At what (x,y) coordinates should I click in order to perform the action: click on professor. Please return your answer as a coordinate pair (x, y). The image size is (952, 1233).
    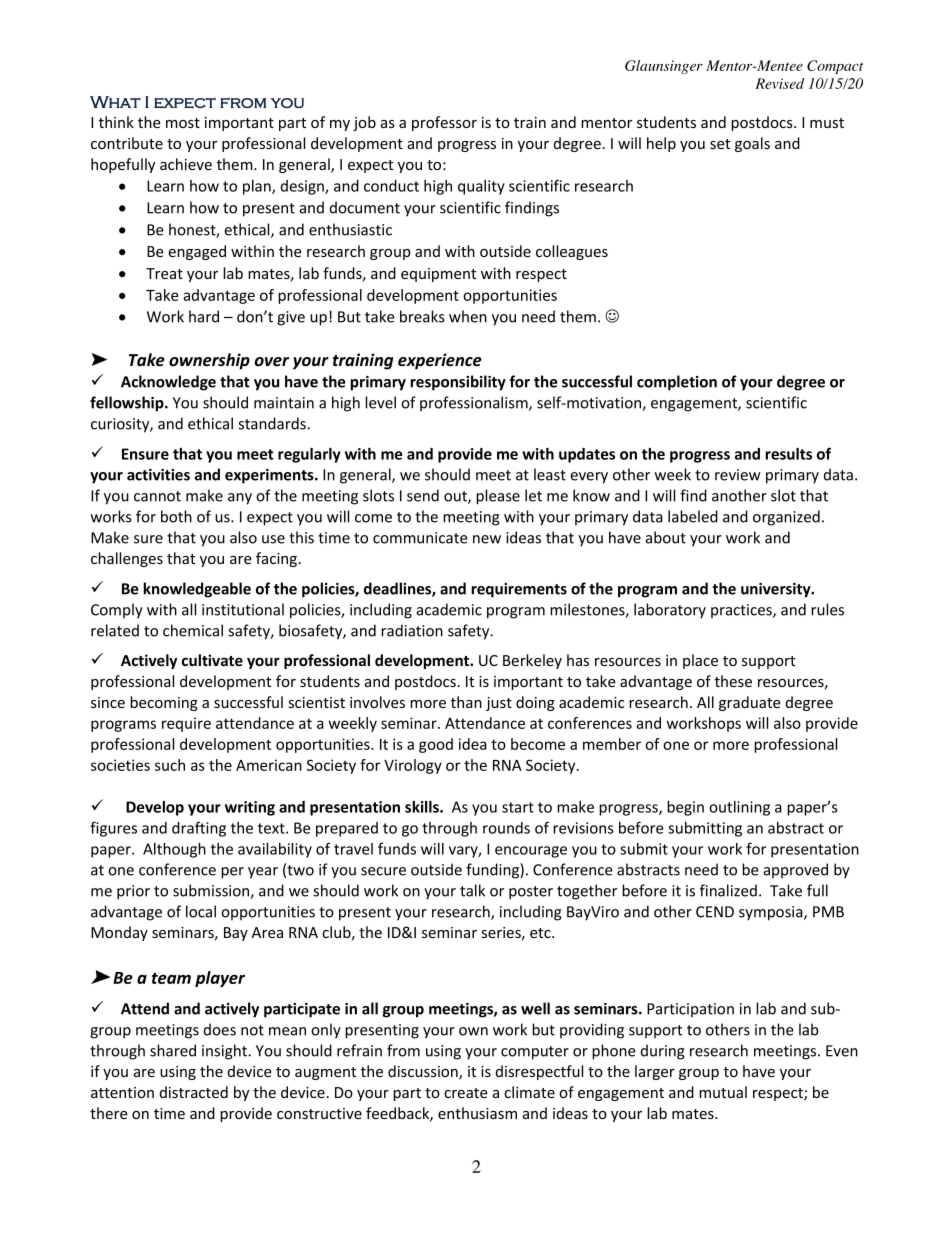
    Looking at the image, I should click on (444, 123).
